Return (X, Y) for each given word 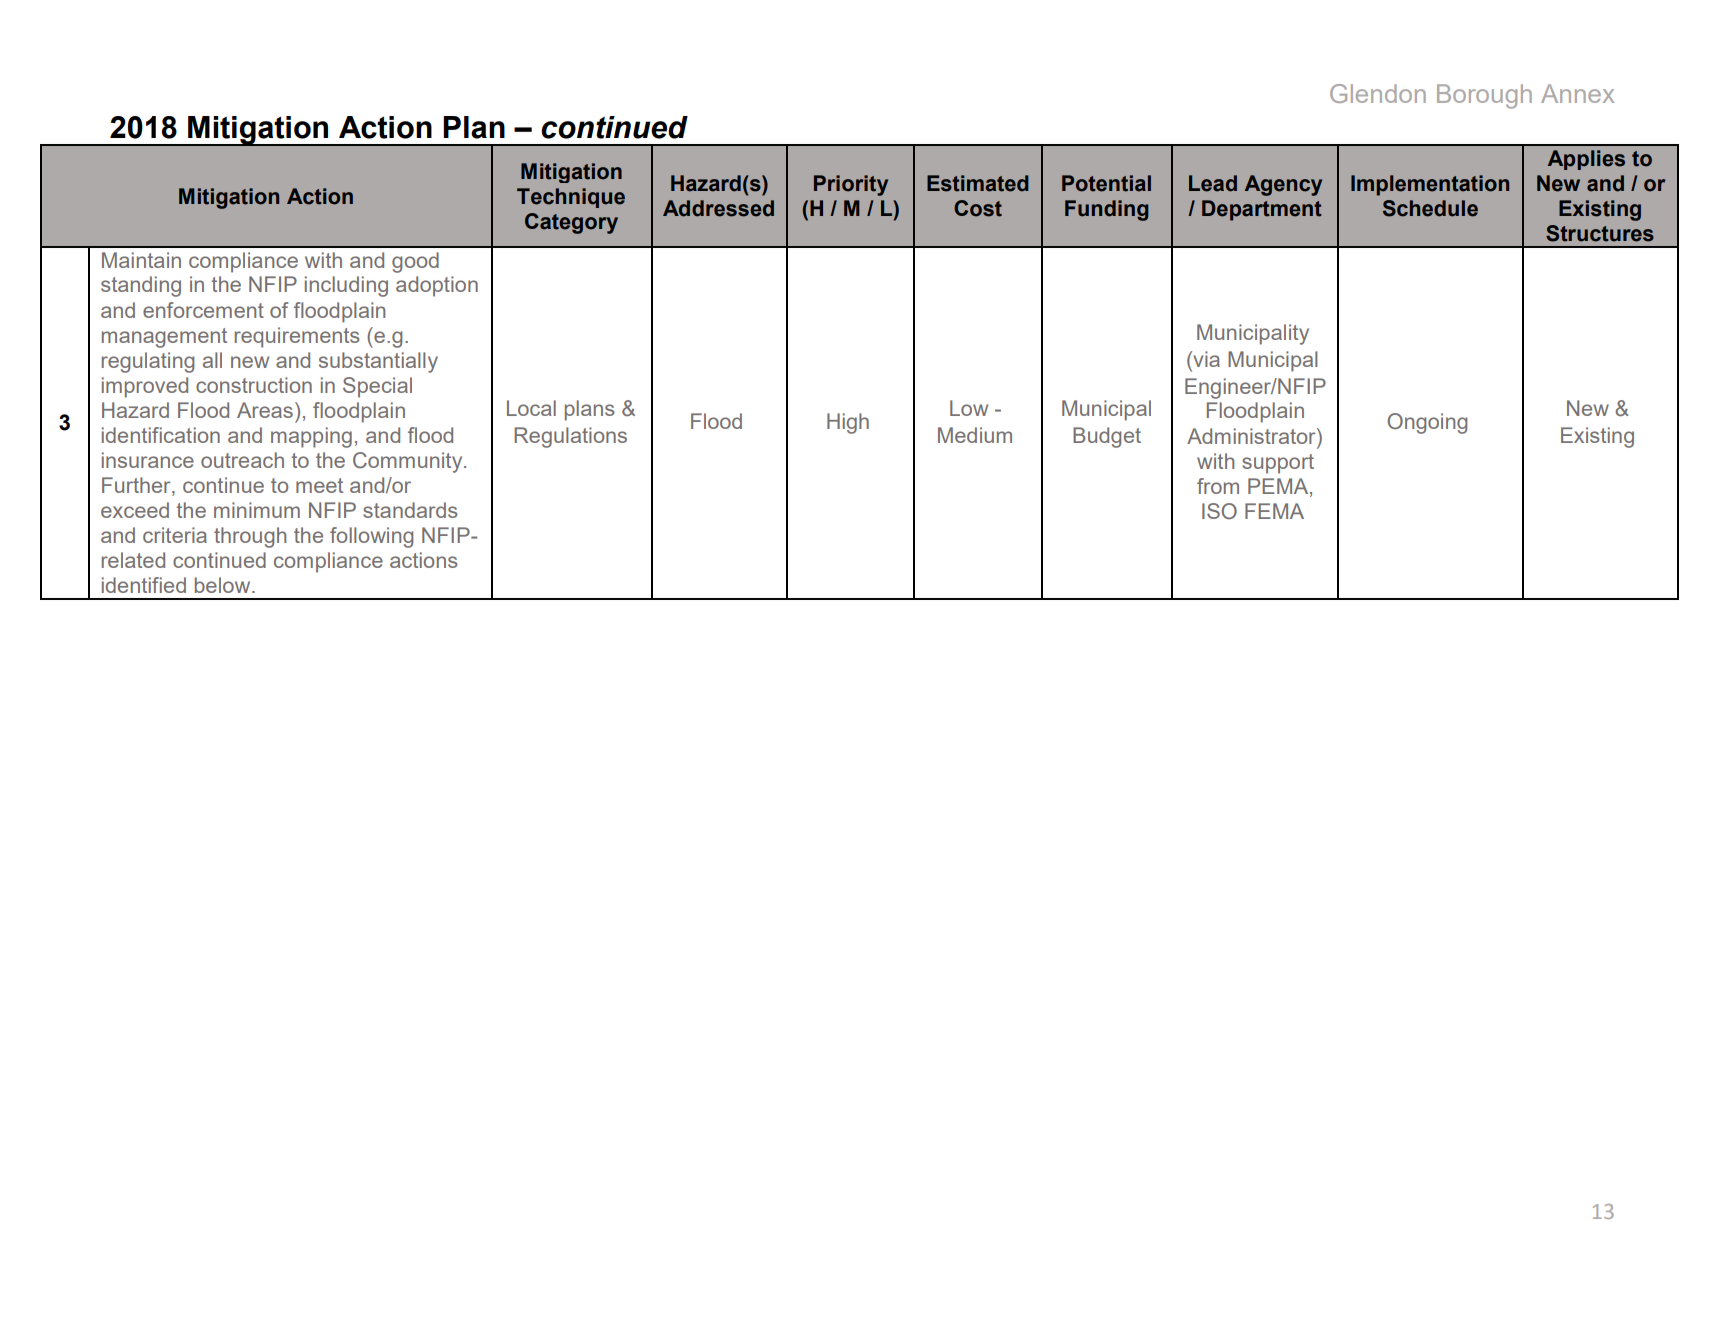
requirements (297, 337)
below (224, 585)
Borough (1484, 96)
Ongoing (1427, 423)
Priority (851, 185)
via (1205, 359)
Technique (571, 198)
